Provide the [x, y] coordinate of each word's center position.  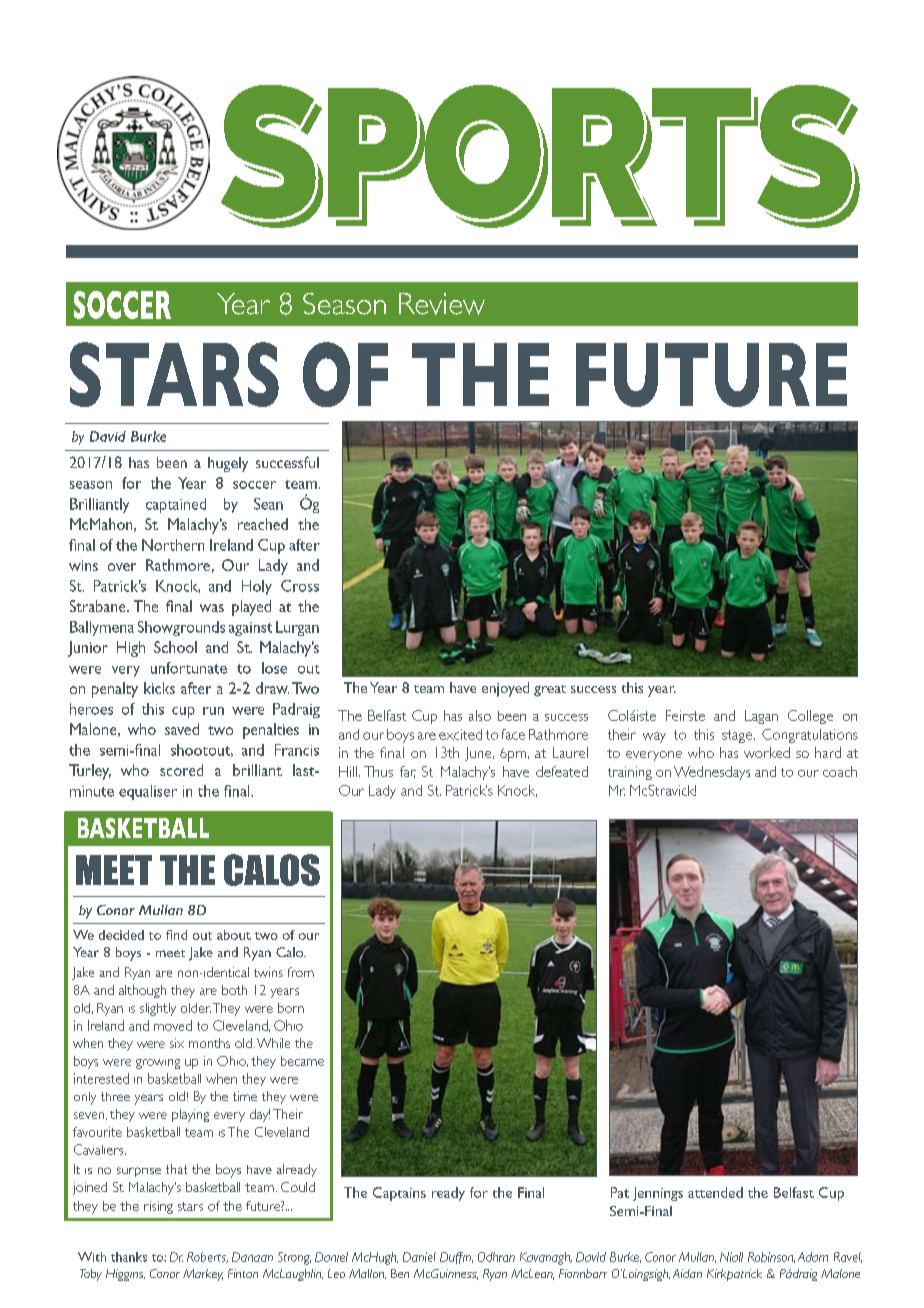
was [212, 608]
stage [738, 736]
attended [715, 1192]
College [810, 717]
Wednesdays [712, 773]
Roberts [207, 1257]
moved [173, 1025]
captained [176, 505]
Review [442, 304]
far [408, 772]
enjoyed [505, 689]
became [302, 1061]
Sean [268, 504]
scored [181, 770]
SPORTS [540, 156]
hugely [228, 464]
